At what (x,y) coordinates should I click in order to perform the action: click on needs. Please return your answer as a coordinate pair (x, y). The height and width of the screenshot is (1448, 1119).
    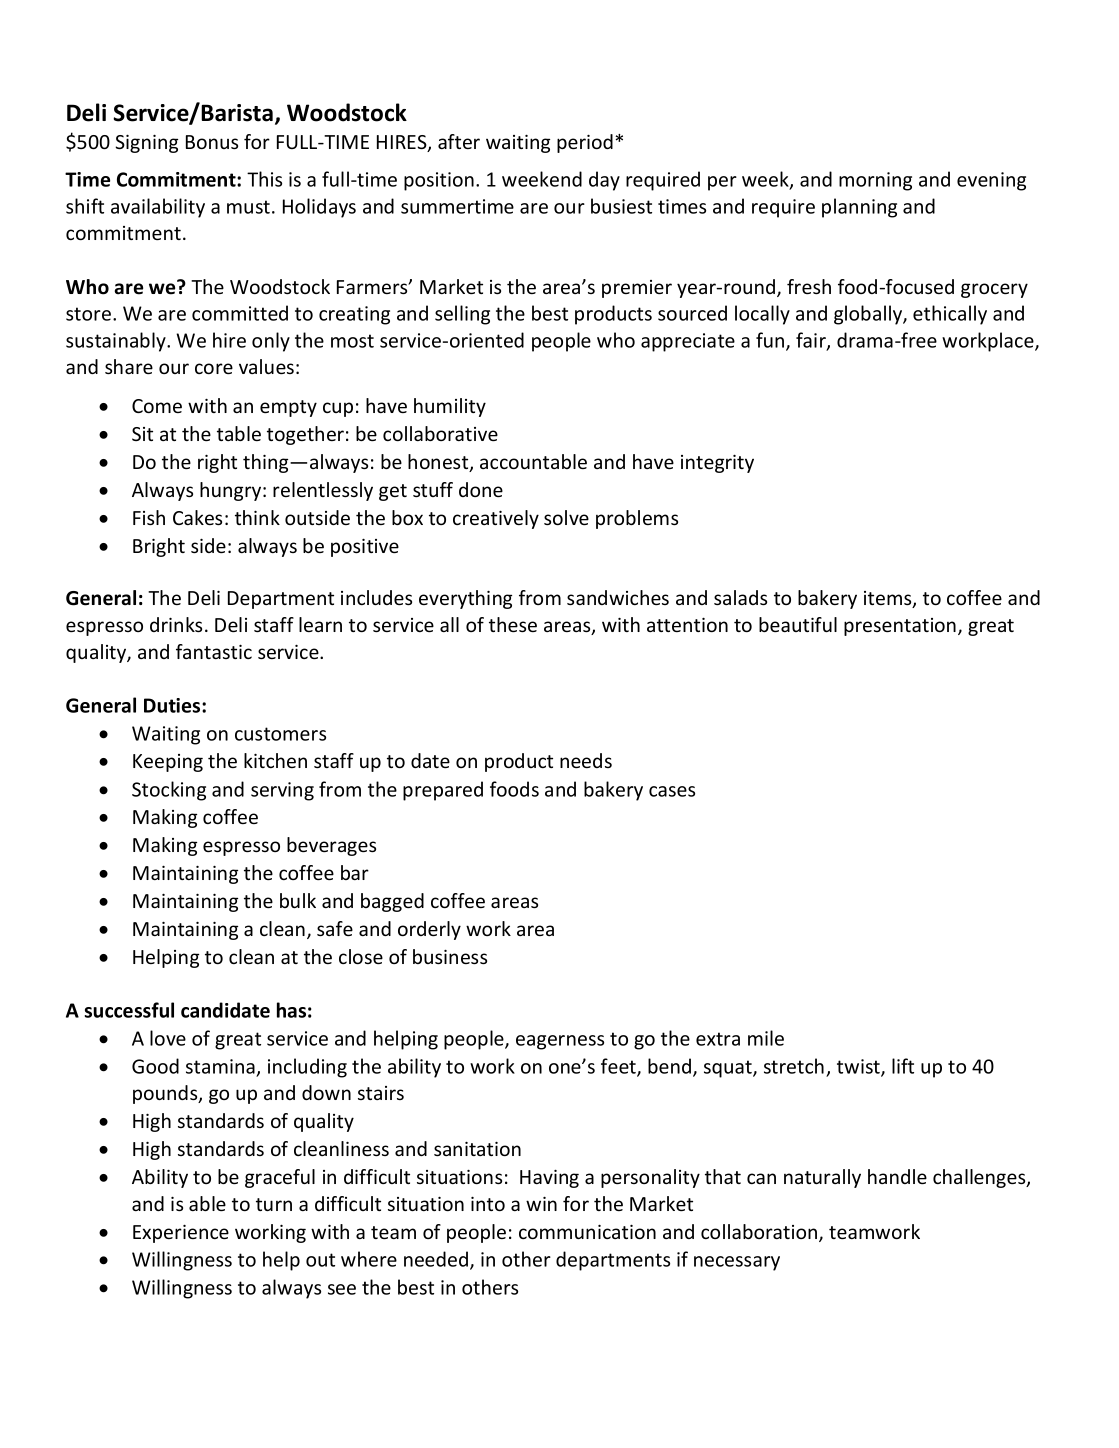
    Looking at the image, I should click on (586, 760).
